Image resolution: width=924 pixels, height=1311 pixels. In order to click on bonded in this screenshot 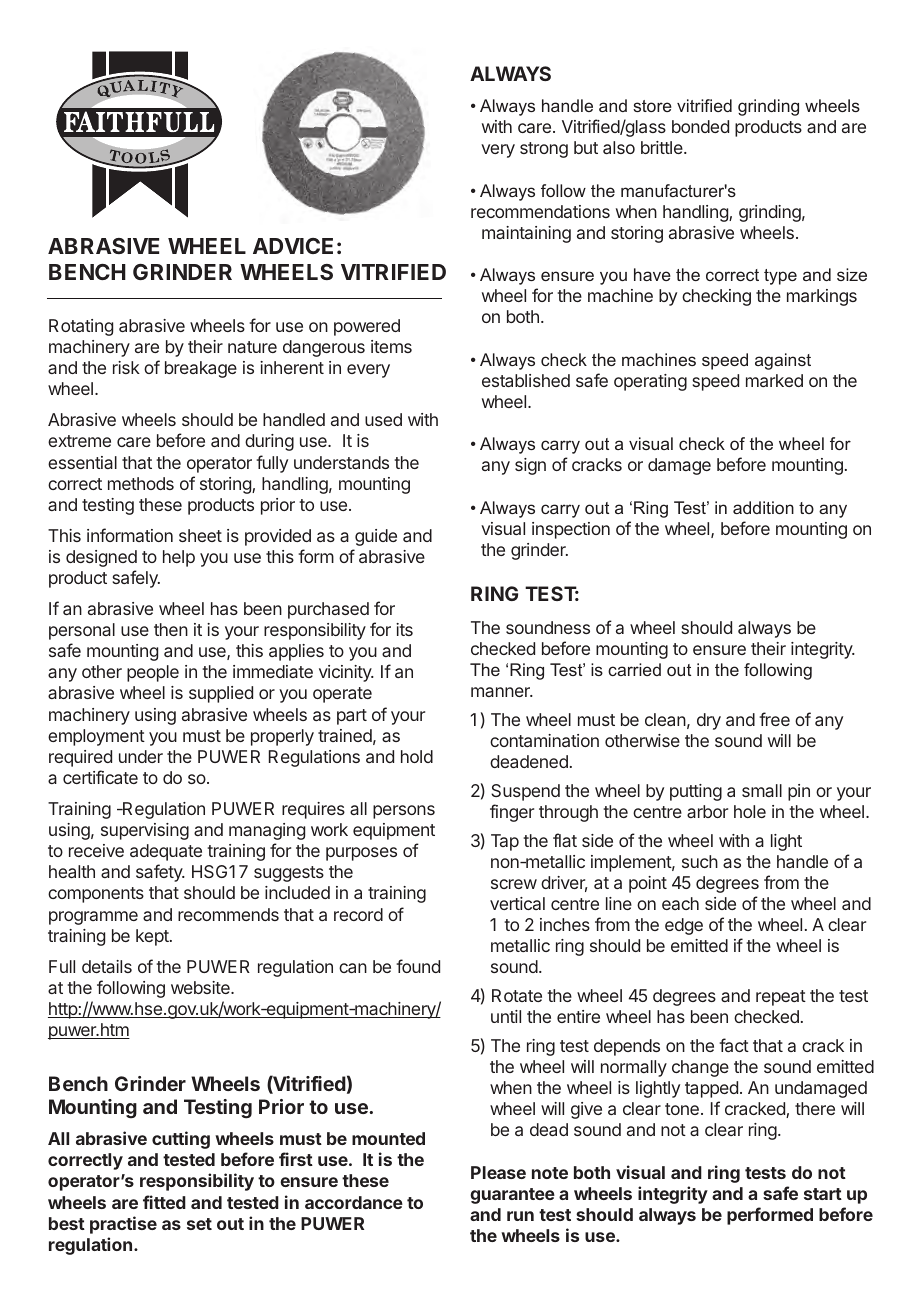, I will do `click(700, 126)`.
